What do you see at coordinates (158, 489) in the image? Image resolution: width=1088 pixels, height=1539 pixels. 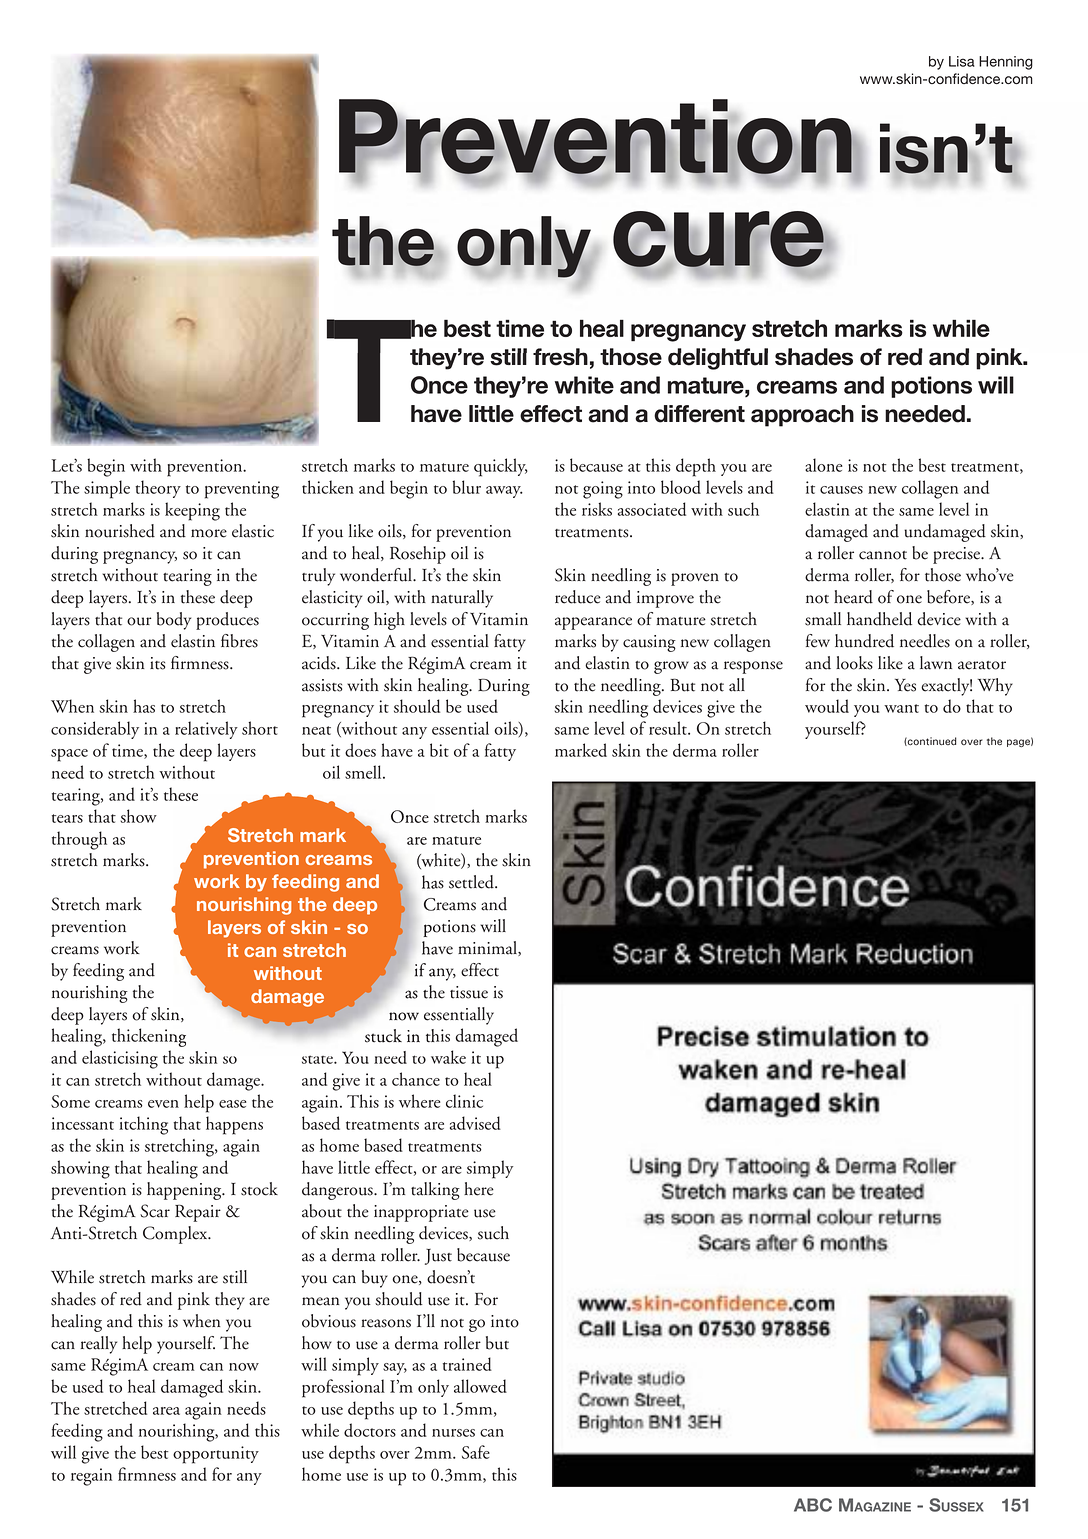 I see `theory` at bounding box center [158, 489].
